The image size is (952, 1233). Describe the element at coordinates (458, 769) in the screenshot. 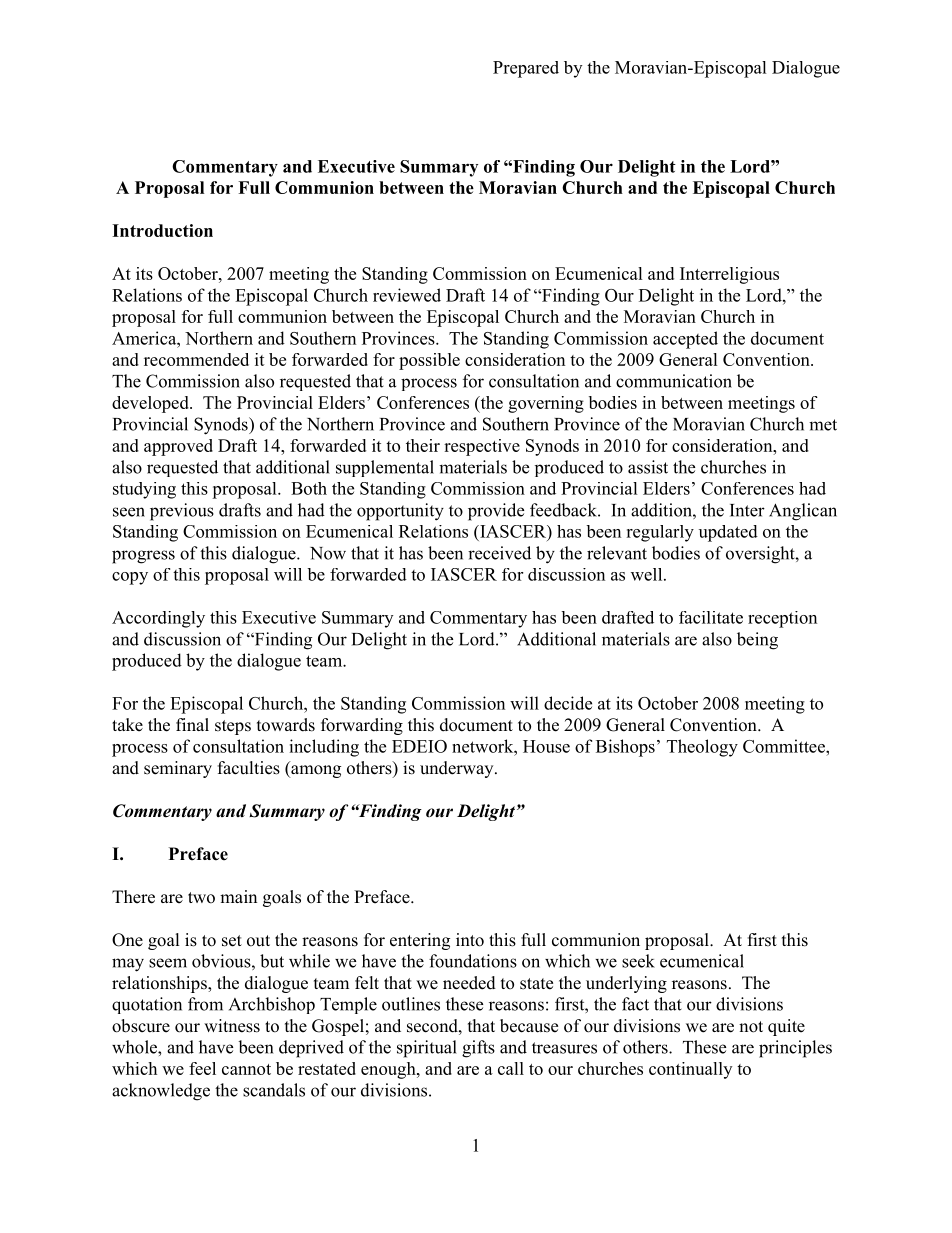

I see `underway` at that location.
